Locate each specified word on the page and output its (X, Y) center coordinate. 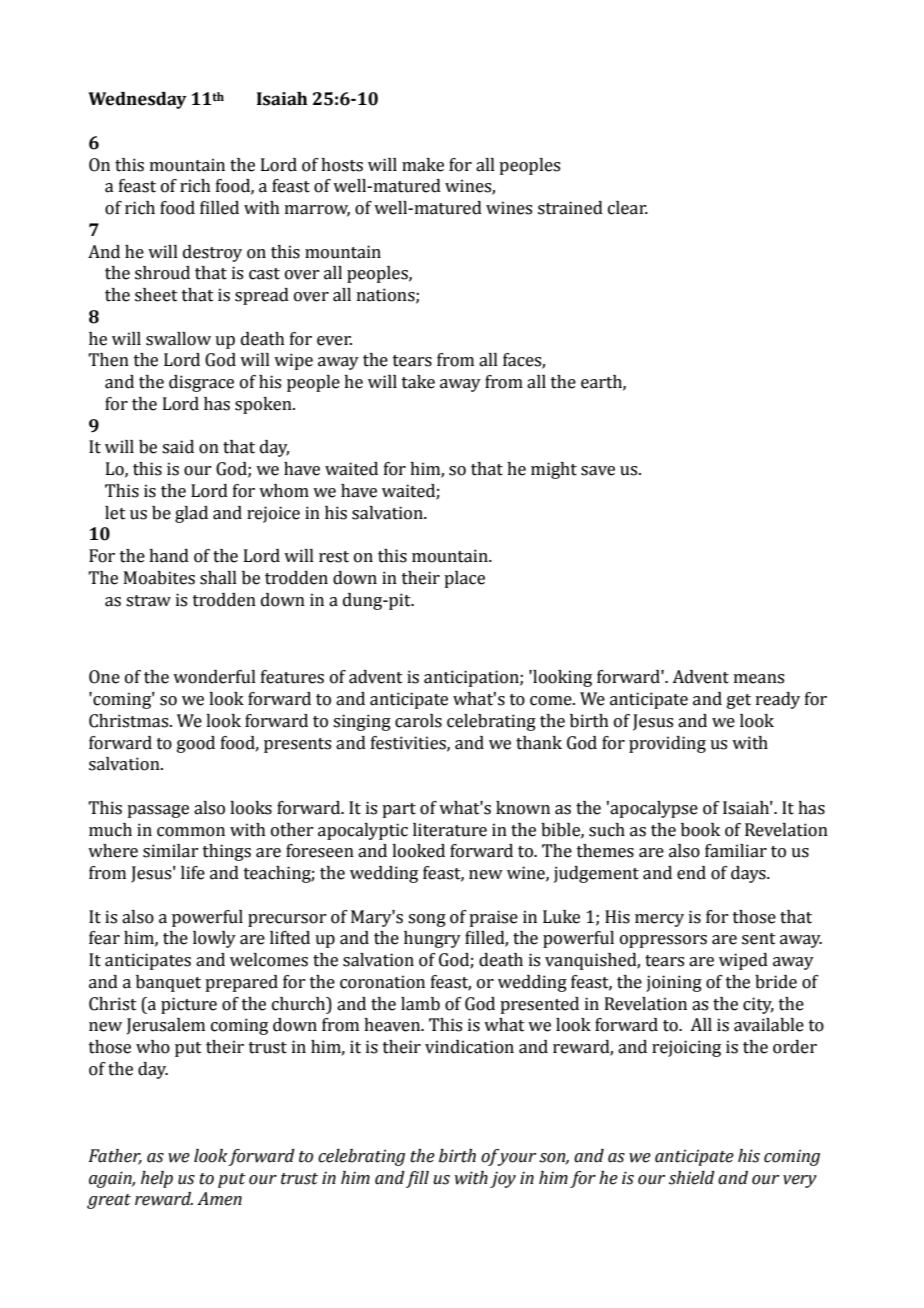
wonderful (214, 677)
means (759, 679)
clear (628, 208)
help (157, 1179)
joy (503, 1179)
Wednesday (137, 100)
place (464, 579)
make (423, 165)
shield (692, 1178)
